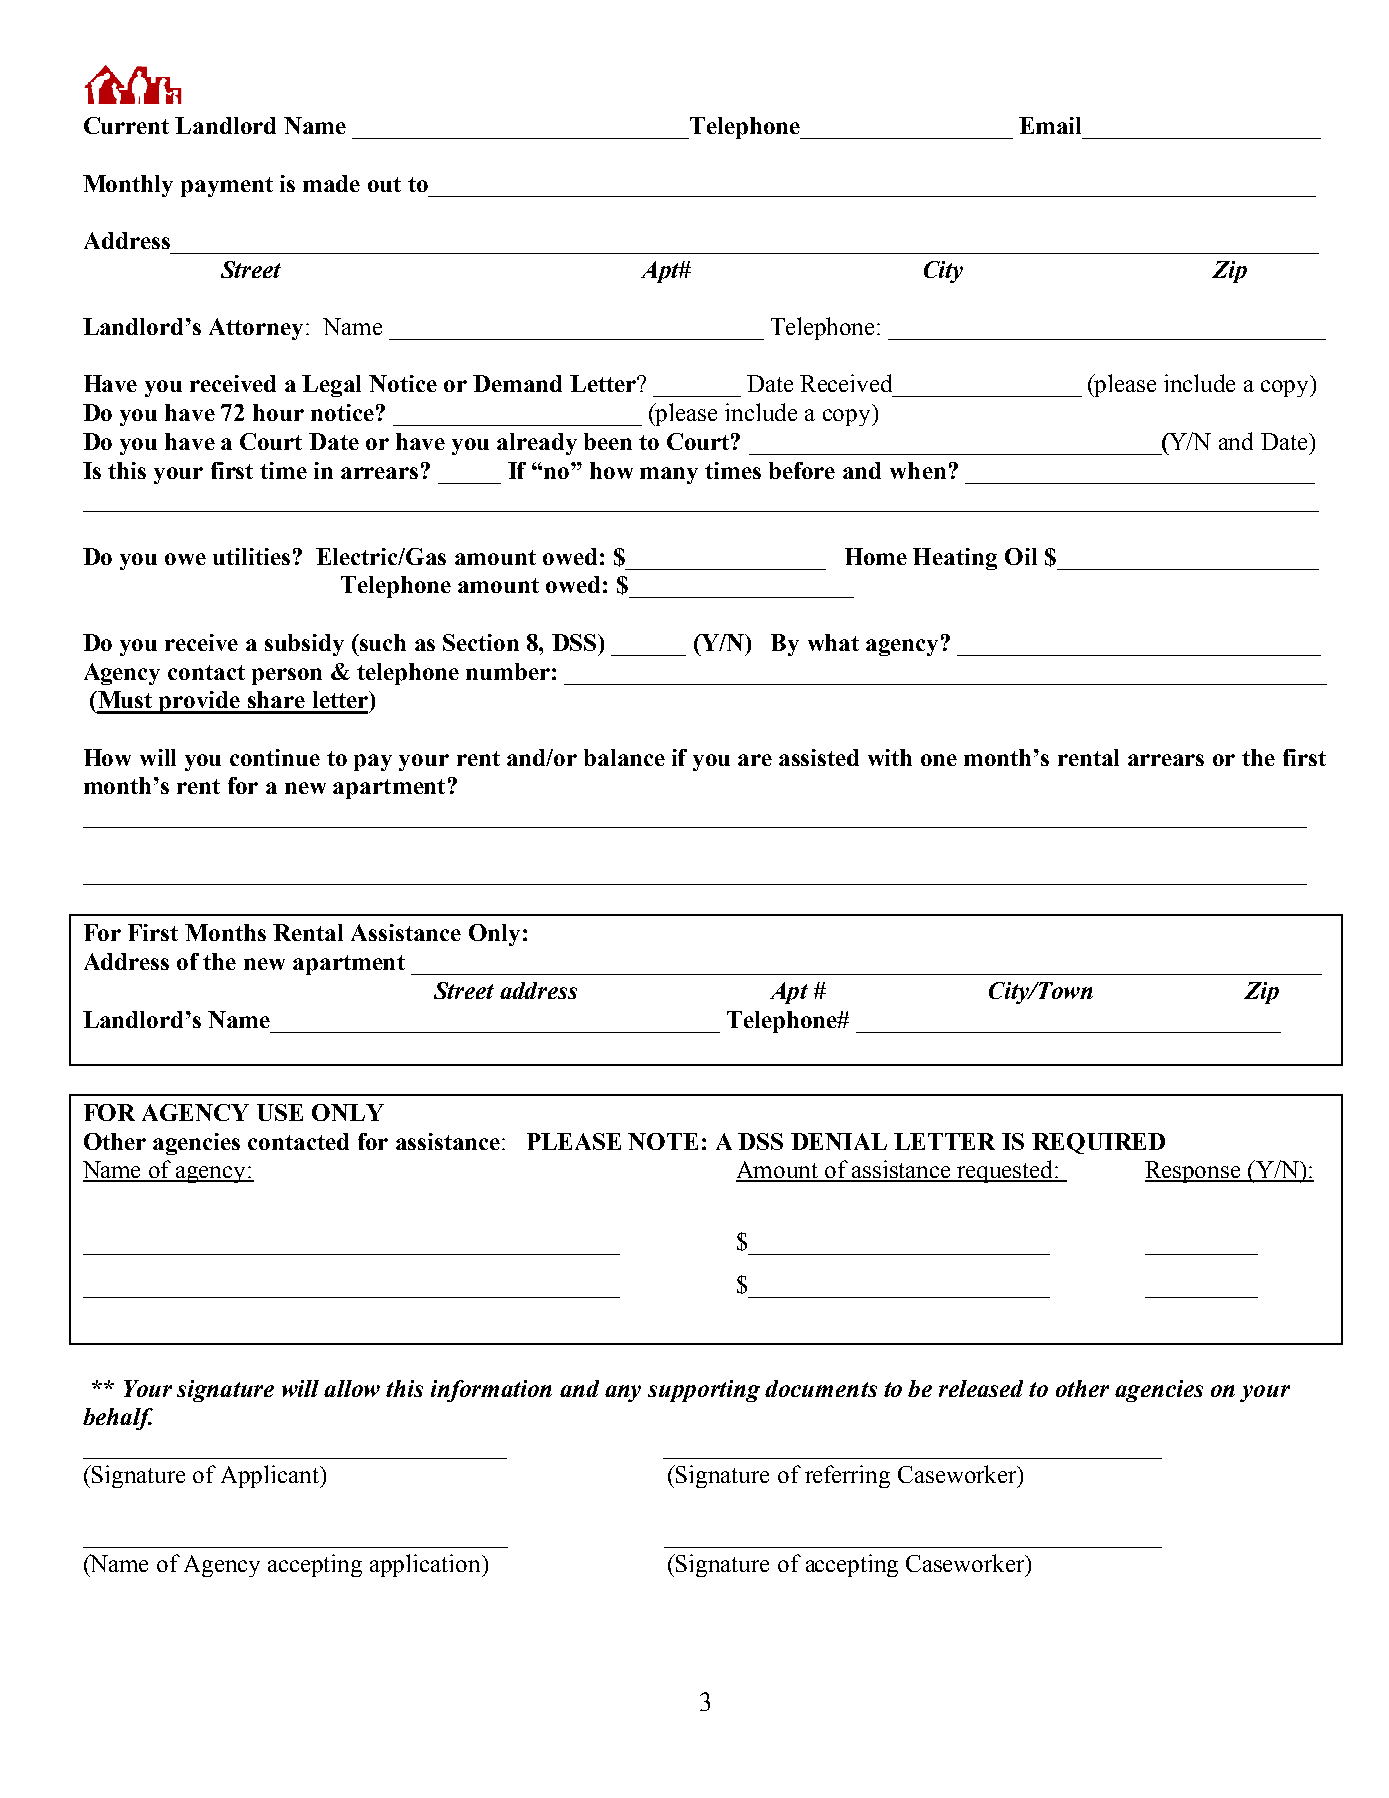  Describe the element at coordinates (227, 187) in the screenshot. I see `payment` at that location.
